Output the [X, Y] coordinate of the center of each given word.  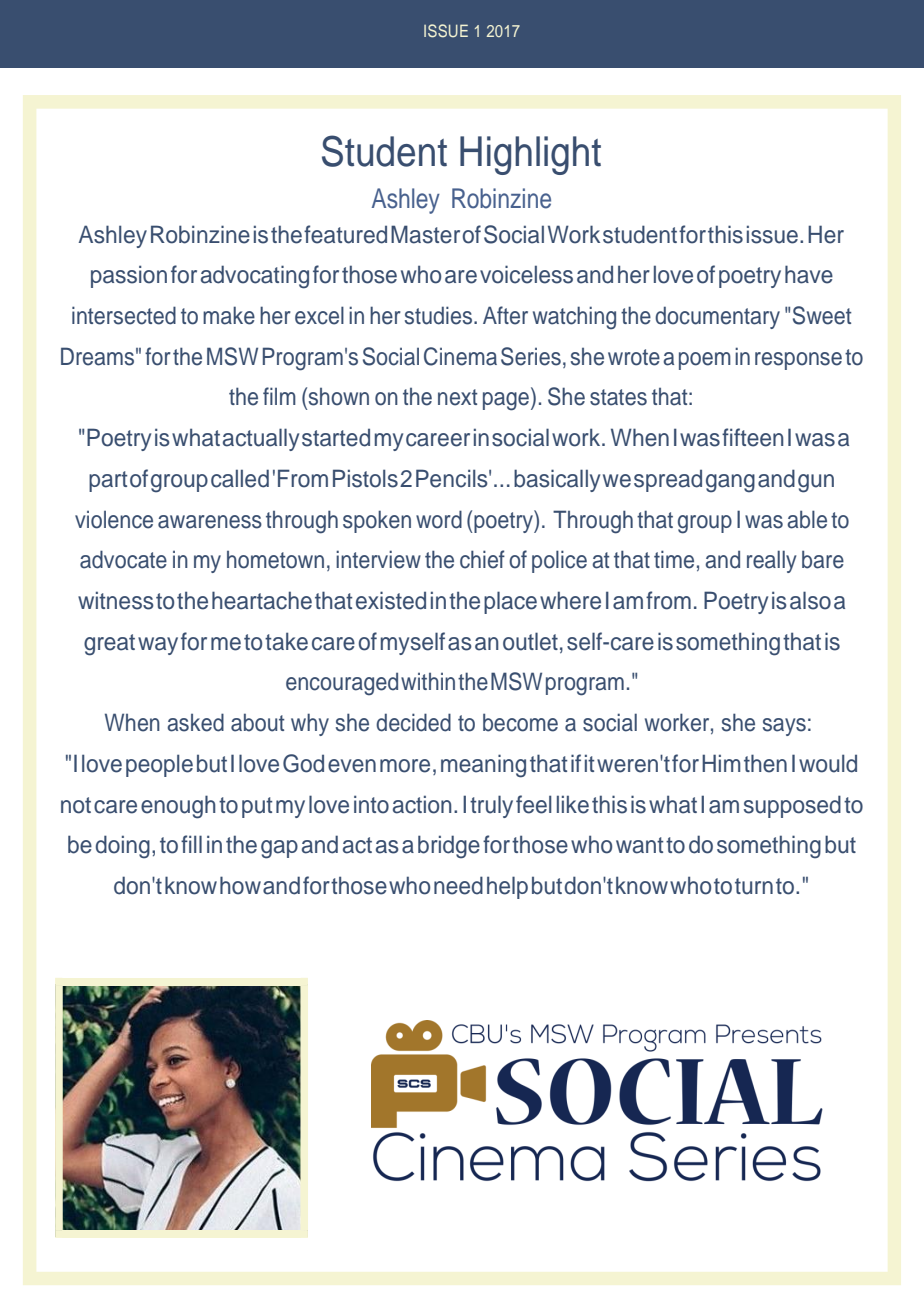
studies [438, 315]
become [520, 722]
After [505, 315]
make [229, 315]
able [807, 519]
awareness [210, 522]
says [784, 727]
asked [195, 722]
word [439, 519]
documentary [717, 317]
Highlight [530, 155]
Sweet [822, 315]
